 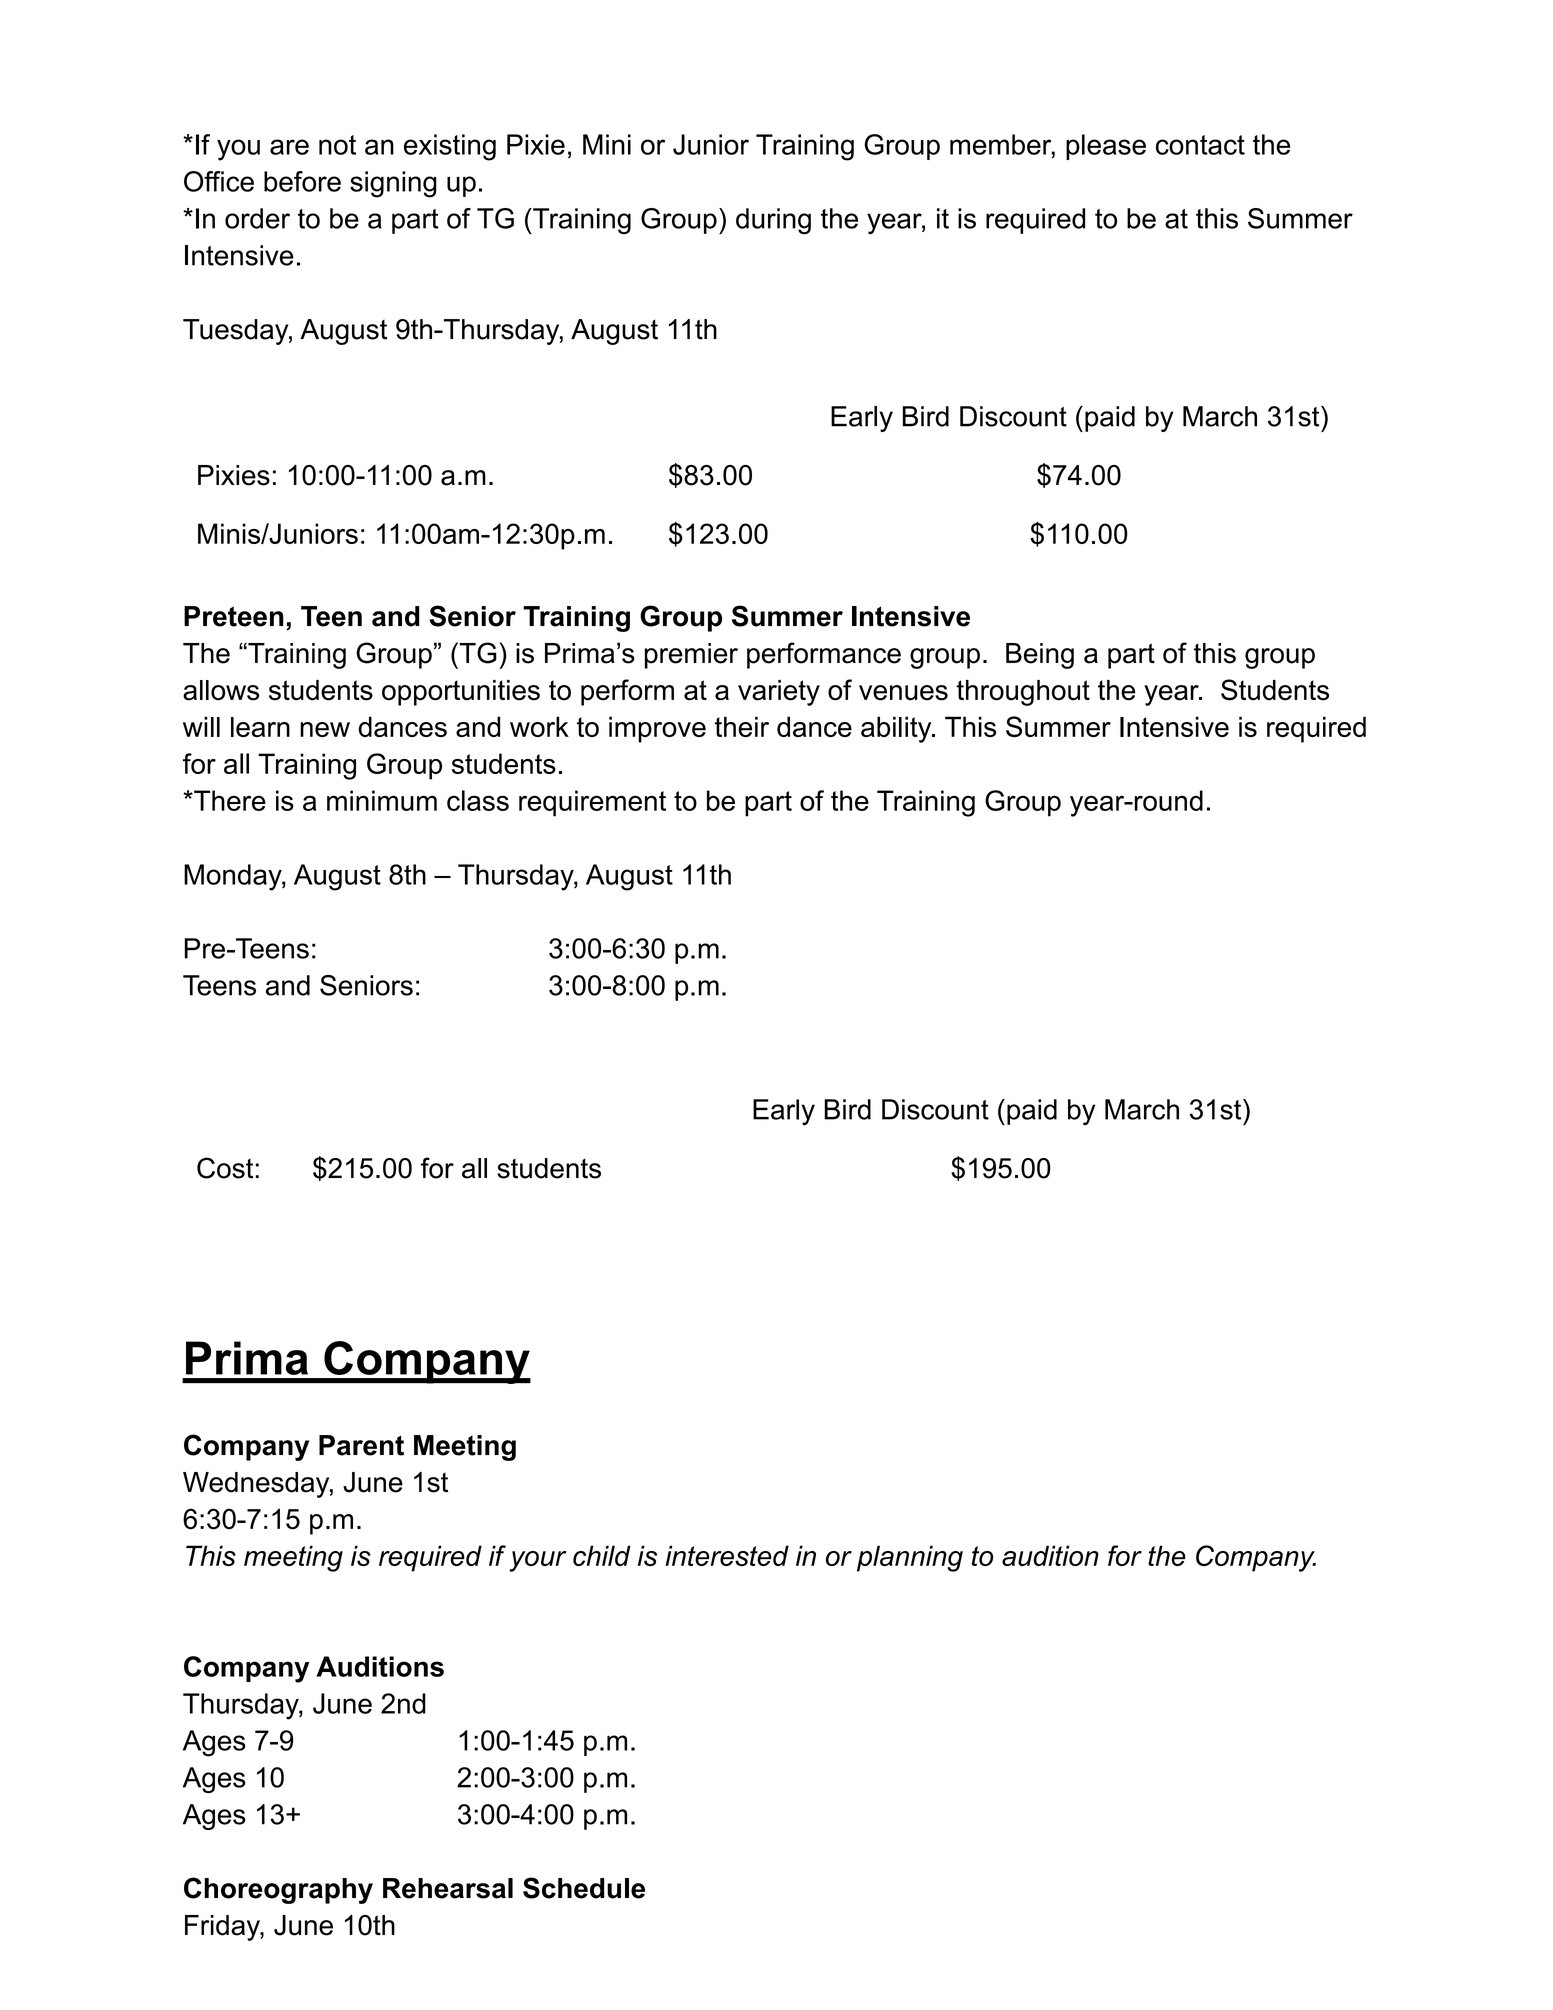 I want to click on planning, so click(x=910, y=1558).
